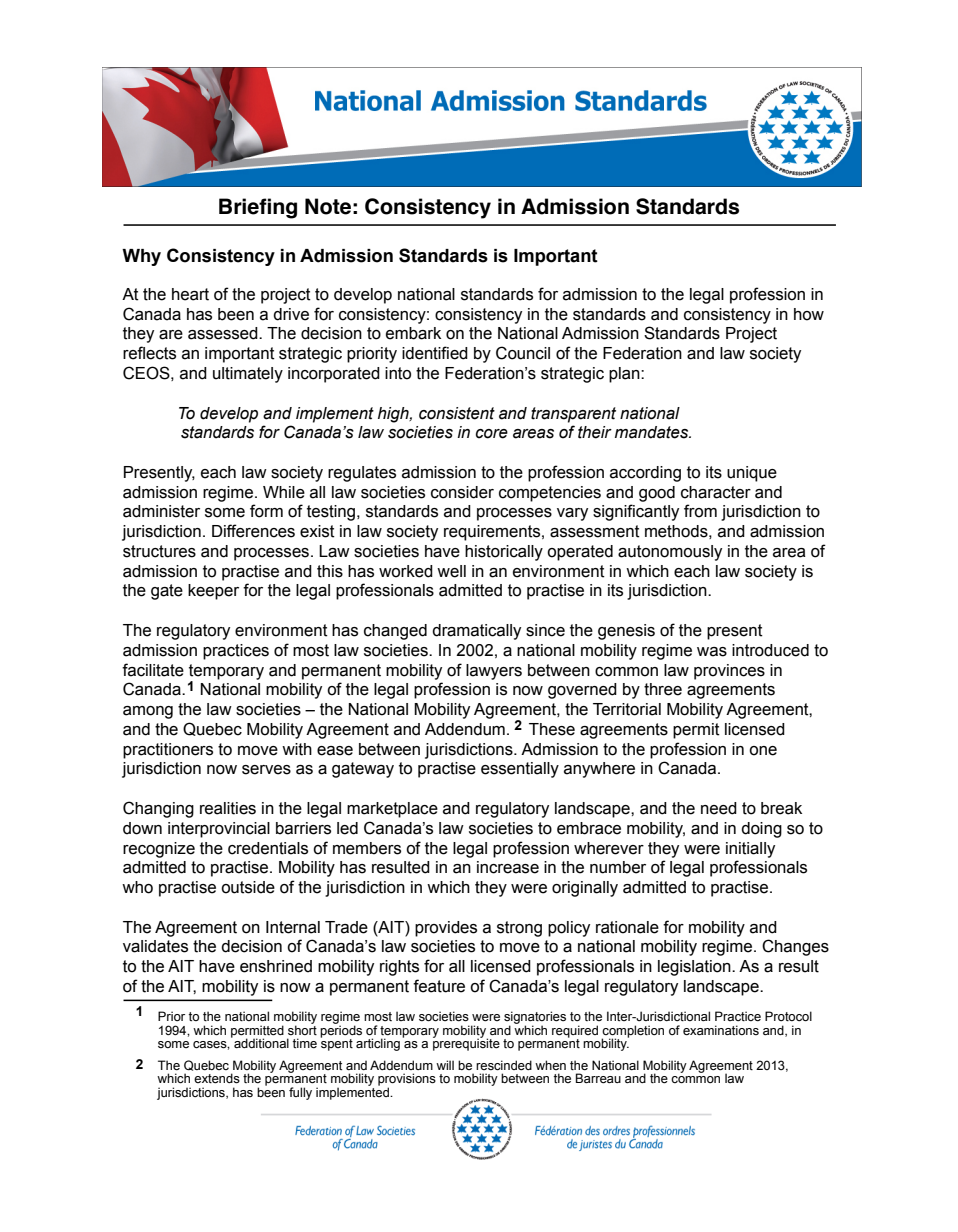  Describe the element at coordinates (258, 208) in the screenshot. I see `Briefing` at that location.
